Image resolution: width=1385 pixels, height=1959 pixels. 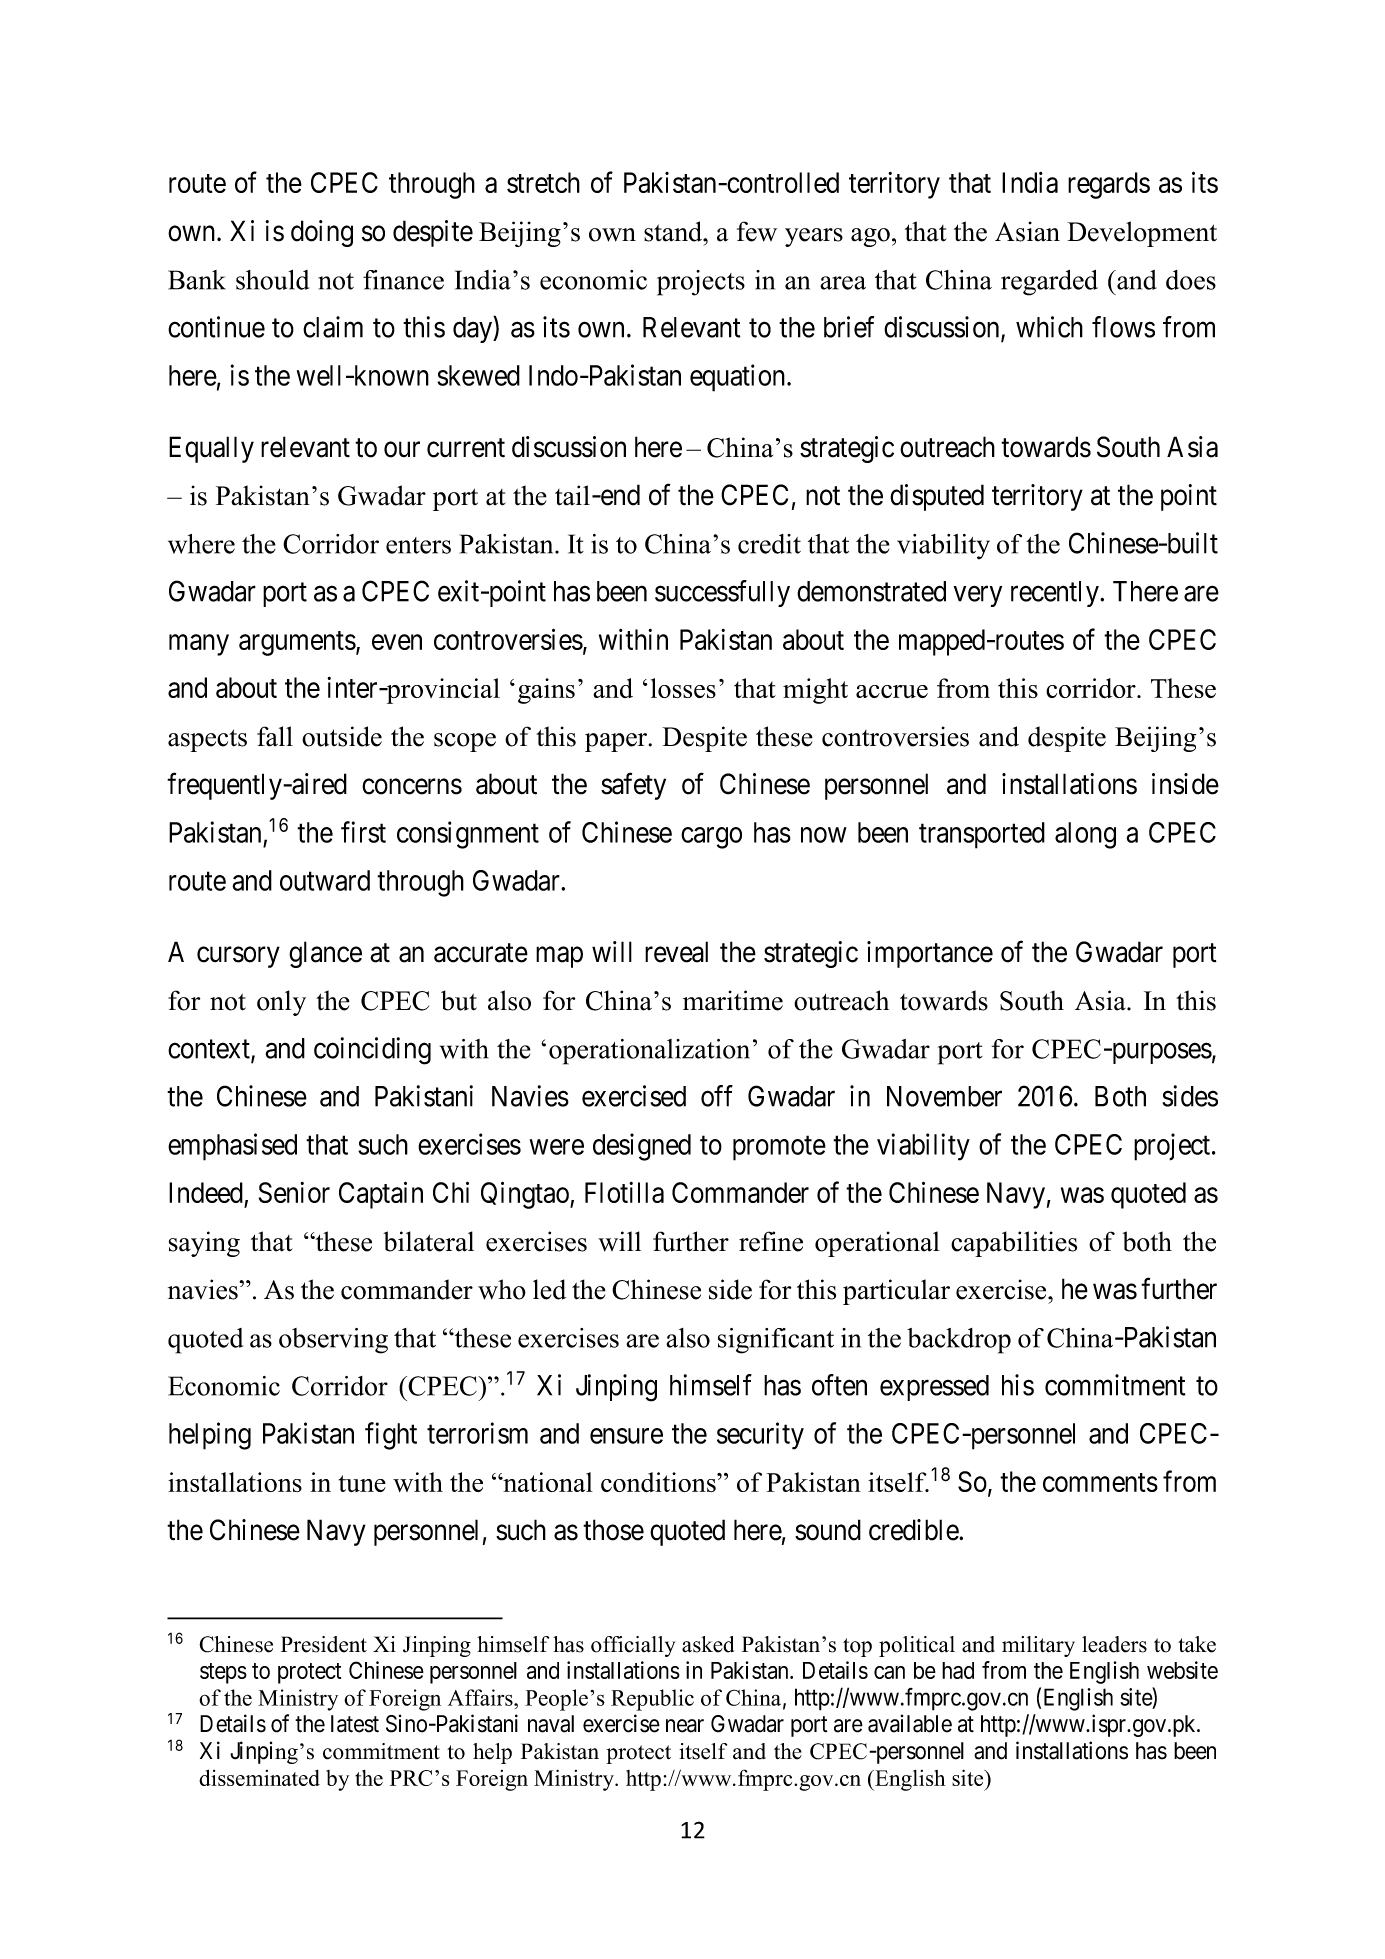 I want to click on military, so click(x=1038, y=1646).
